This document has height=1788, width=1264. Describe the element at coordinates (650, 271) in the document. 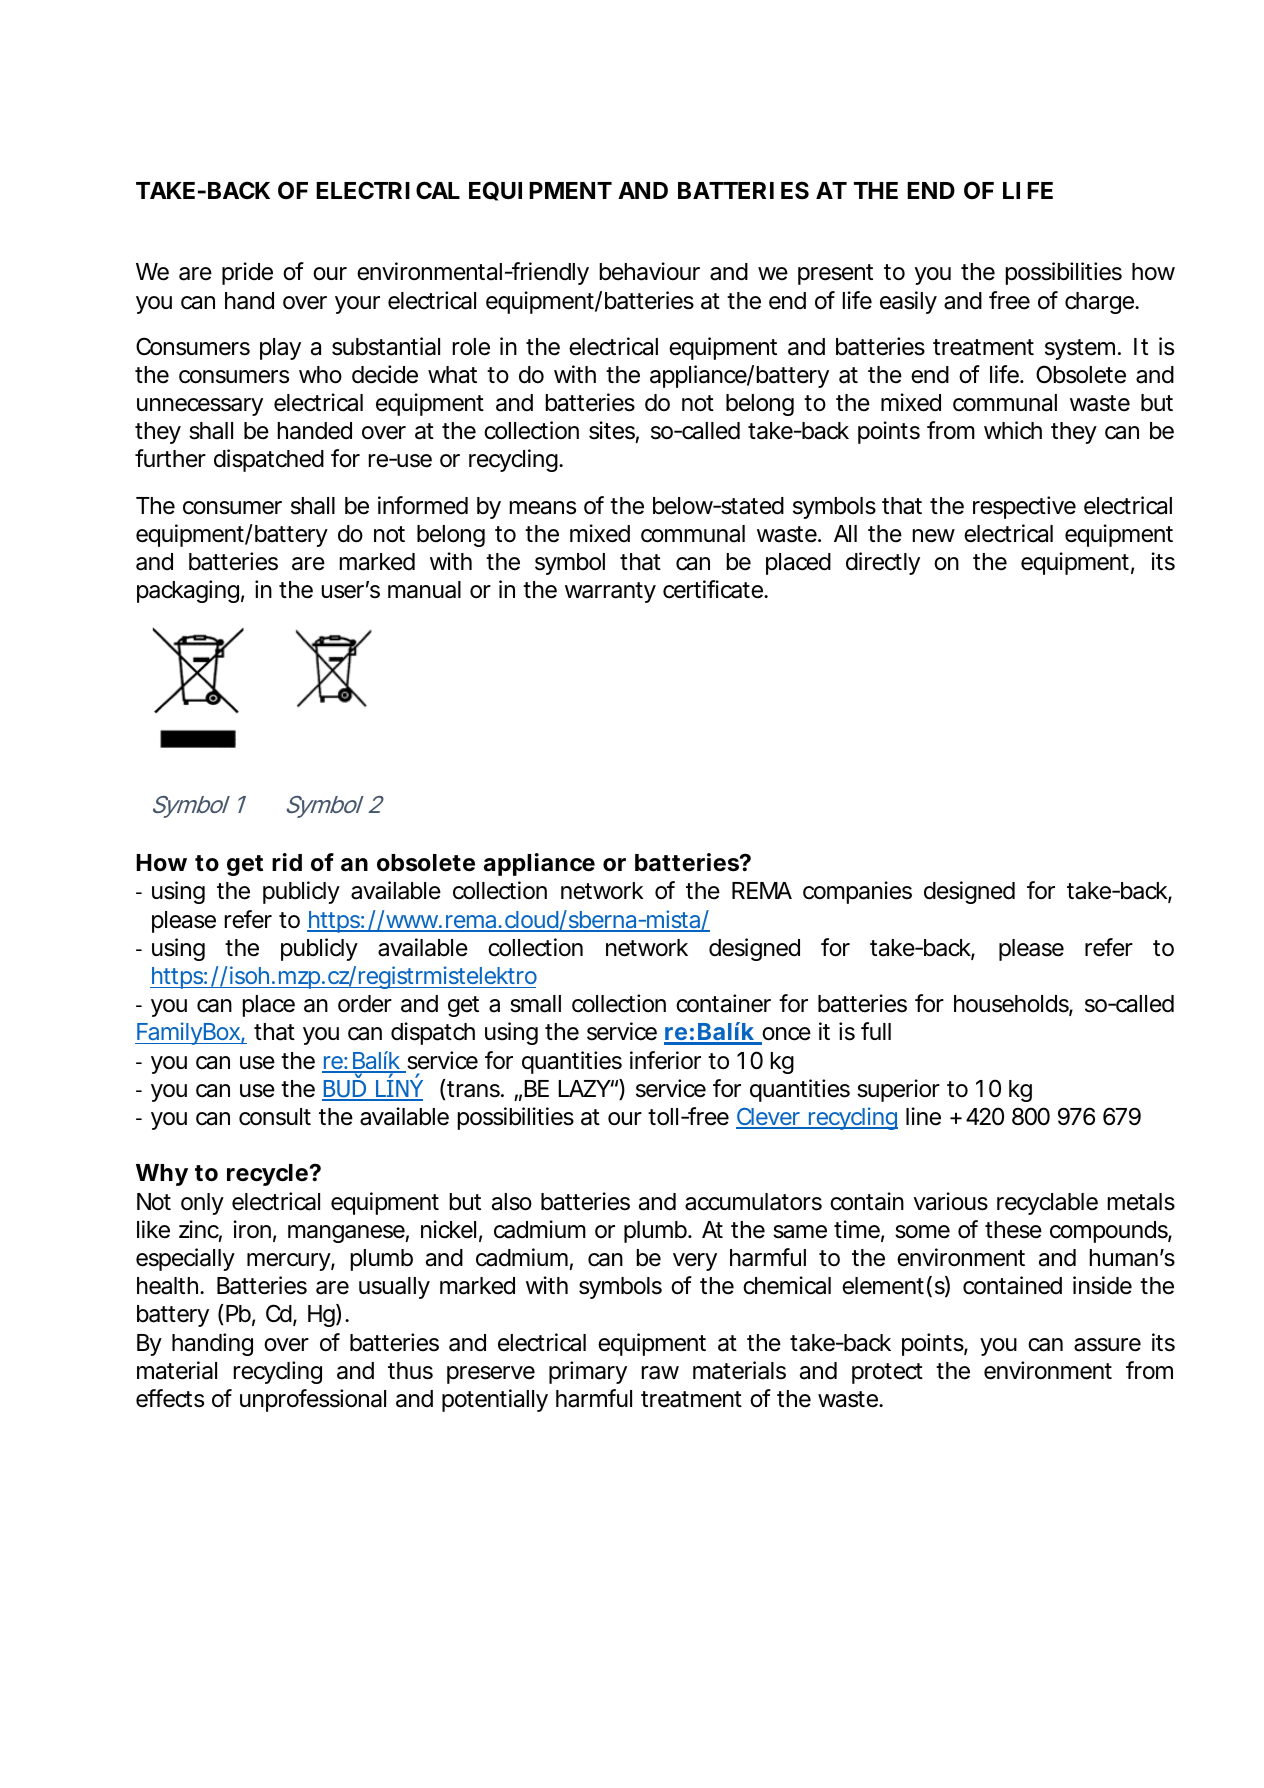

I see `behaviour` at that location.
